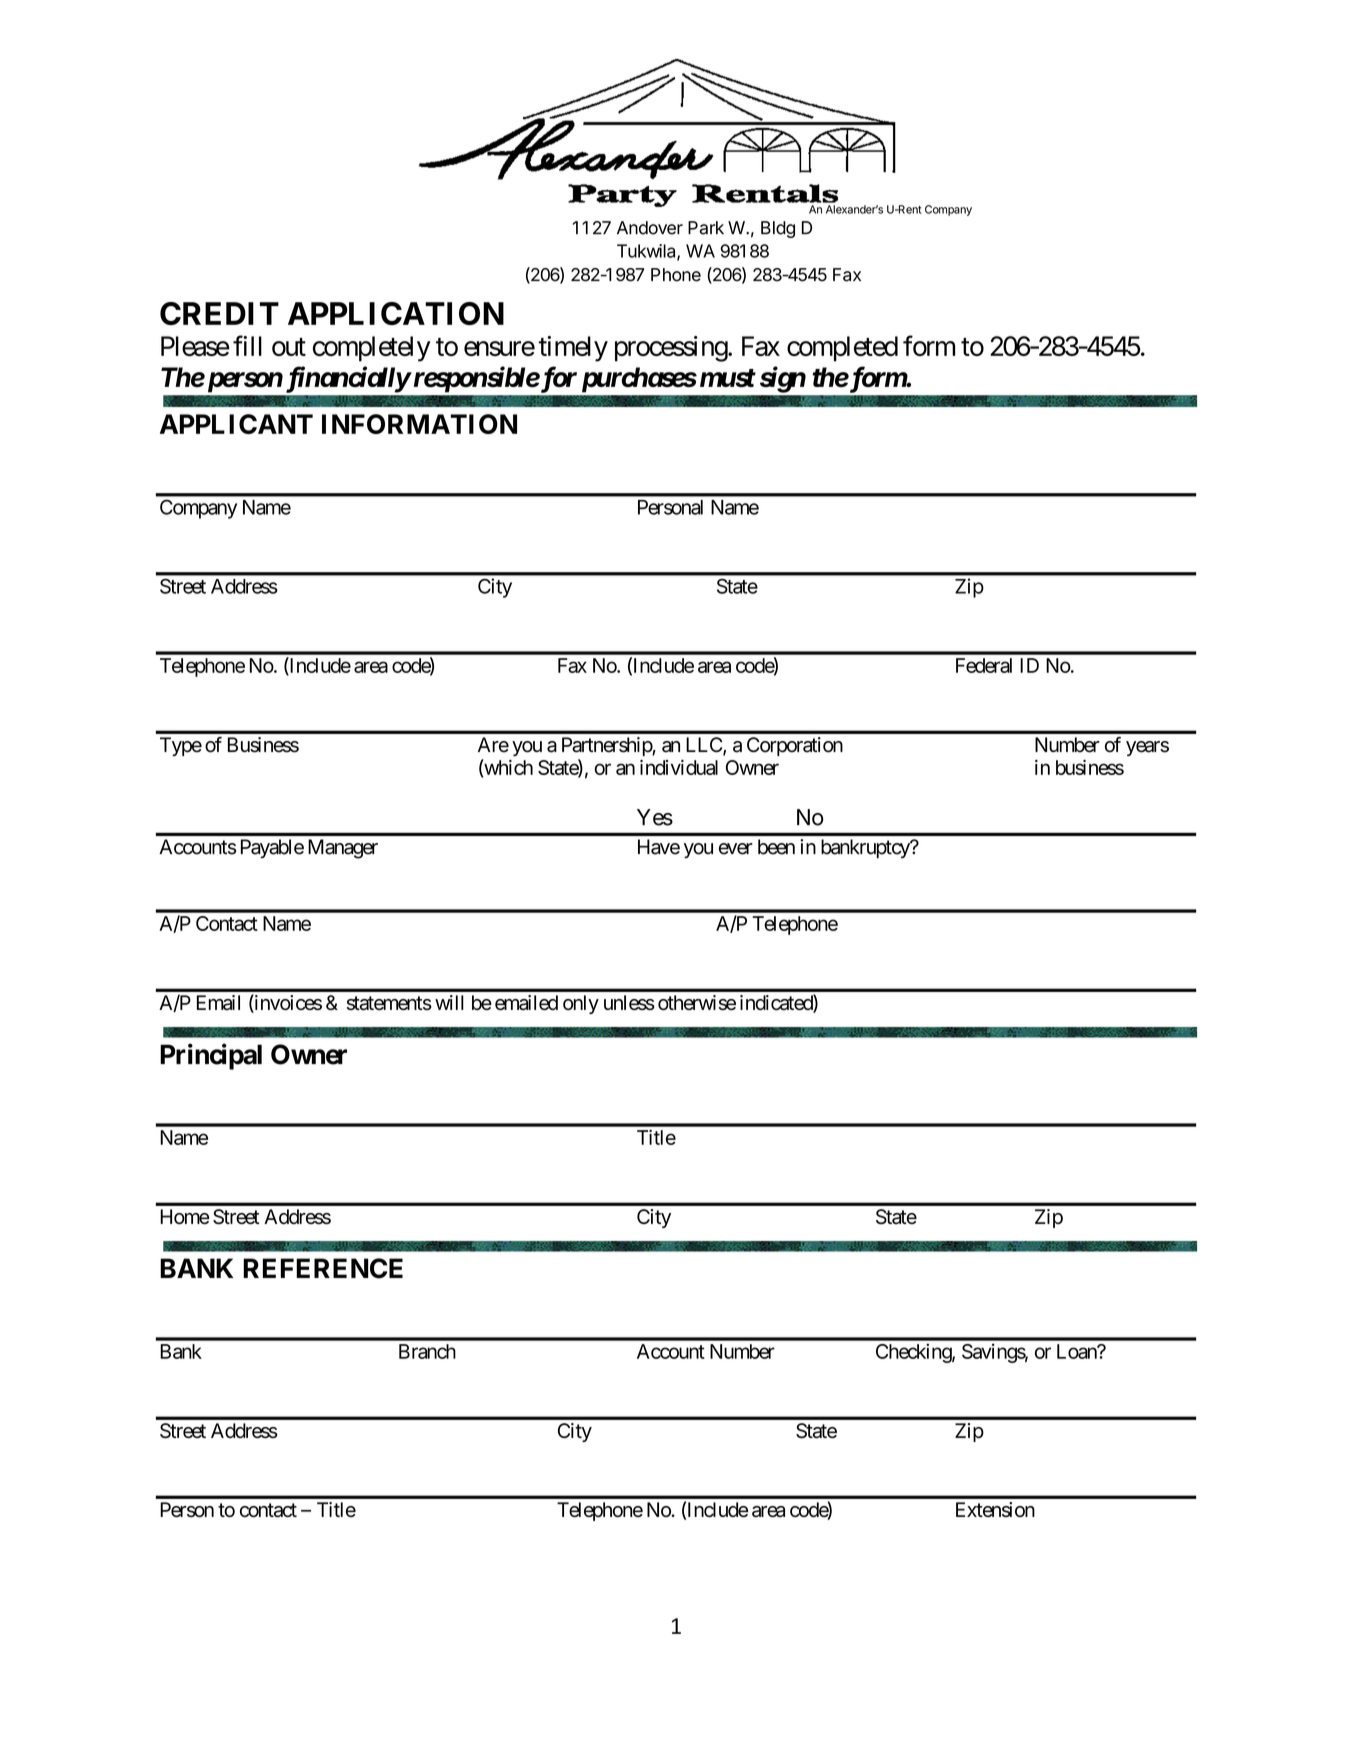 The height and width of the image is (1750, 1352). I want to click on only, so click(581, 1004).
